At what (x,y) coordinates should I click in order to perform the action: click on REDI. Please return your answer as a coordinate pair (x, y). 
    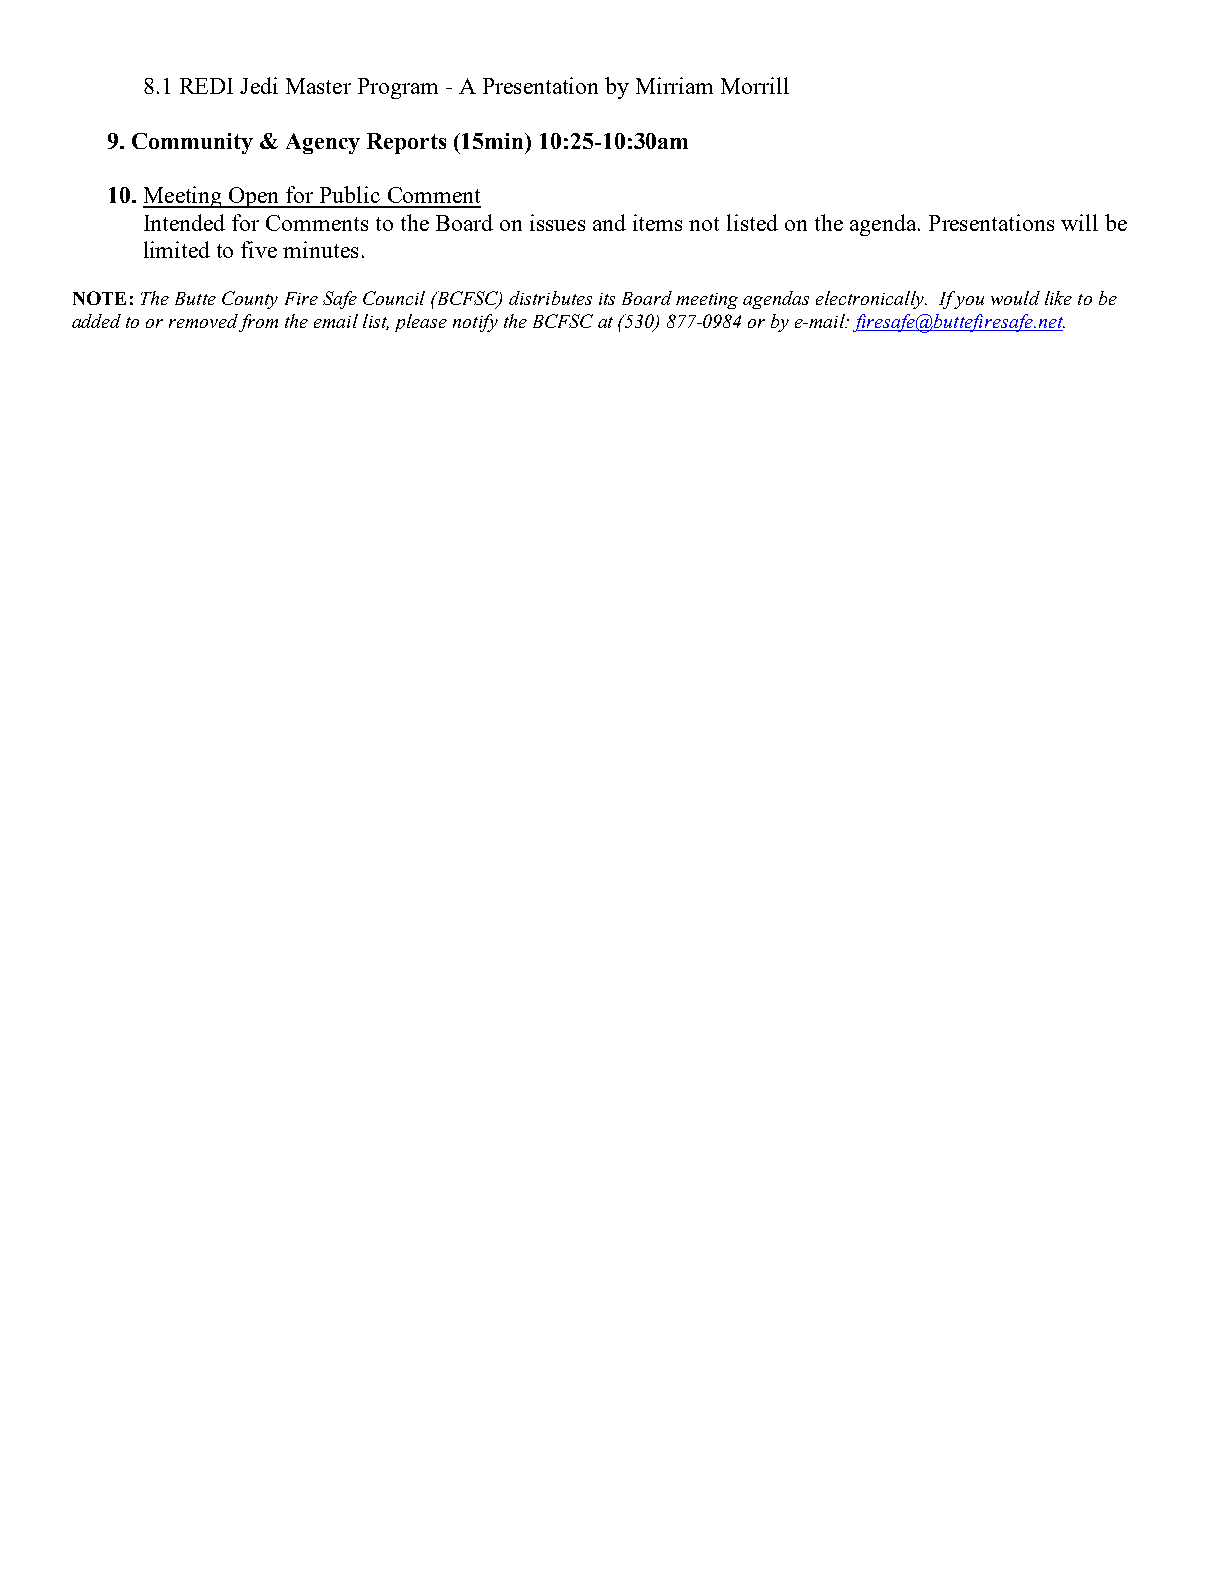
    Looking at the image, I should click on (206, 86).
